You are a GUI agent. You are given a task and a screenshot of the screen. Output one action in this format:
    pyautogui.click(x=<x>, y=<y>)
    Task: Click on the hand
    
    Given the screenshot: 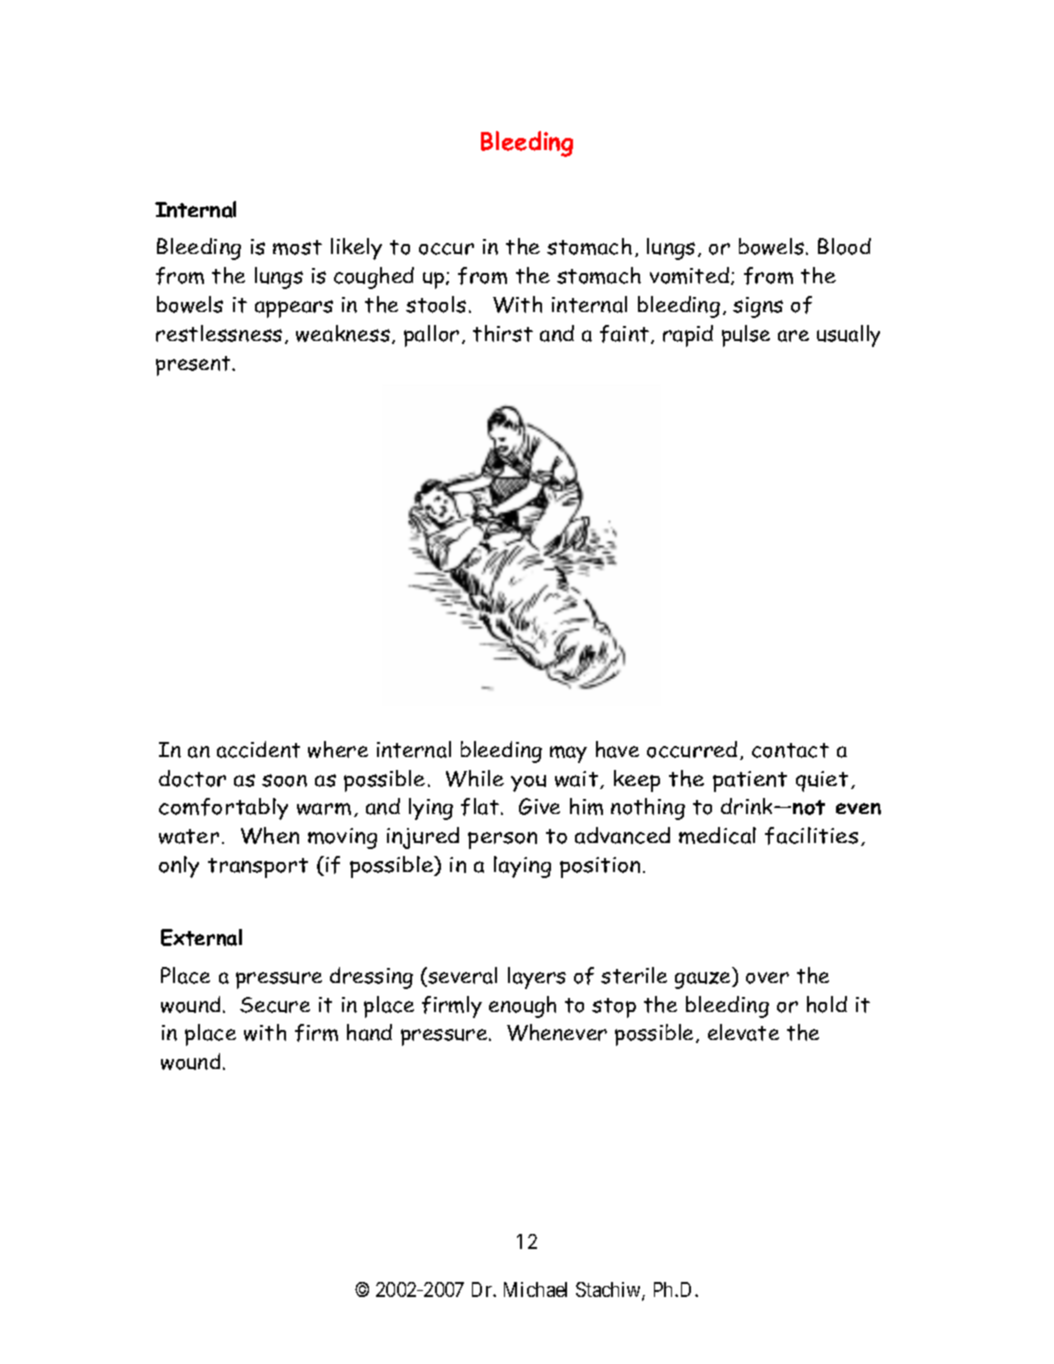 What is the action you would take?
    pyautogui.click(x=369, y=1032)
